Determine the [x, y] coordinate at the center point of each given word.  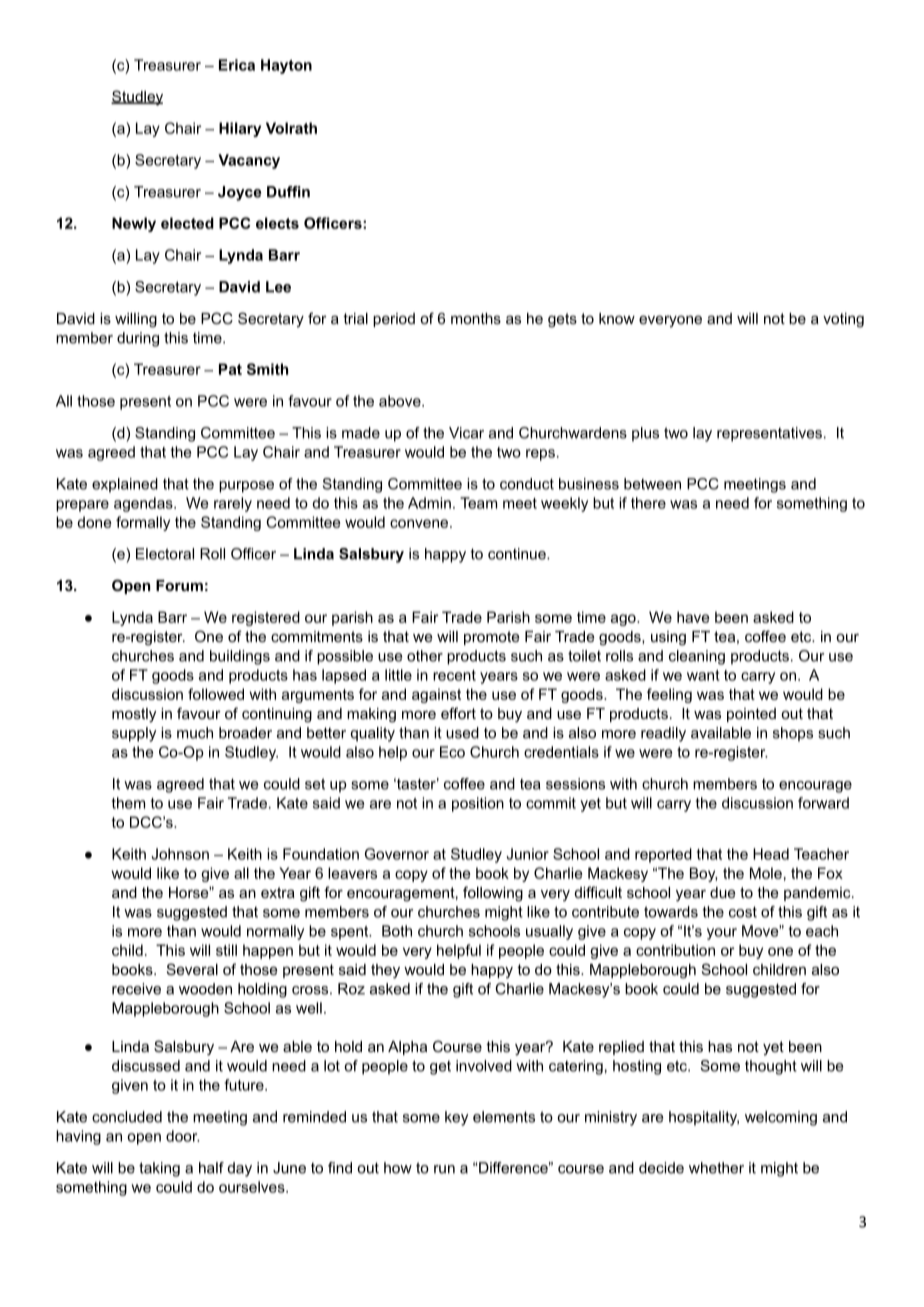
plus [645, 434]
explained [125, 485]
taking [159, 1169]
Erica [237, 65]
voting [843, 320]
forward [823, 803]
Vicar [466, 433]
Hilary [240, 129]
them [128, 803]
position [478, 804]
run [444, 1169]
